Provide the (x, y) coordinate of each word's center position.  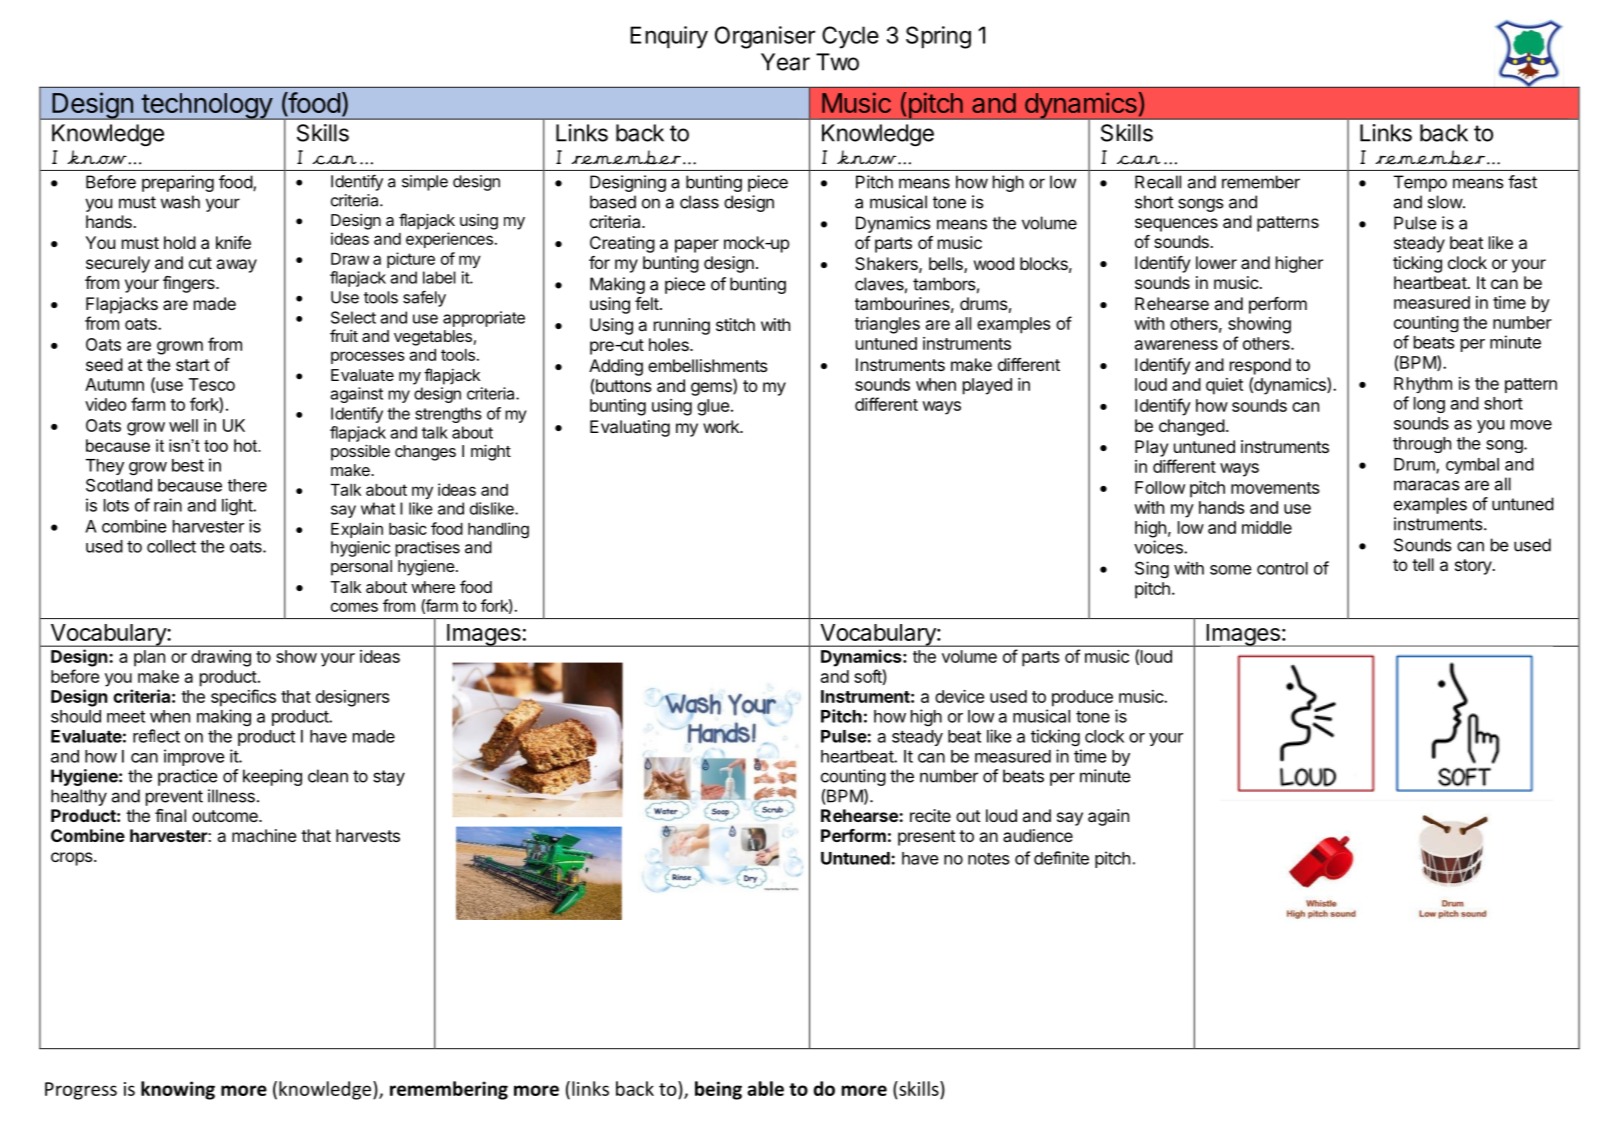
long (1429, 405)
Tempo (1420, 183)
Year (785, 62)
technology (207, 106)
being (718, 1090)
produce (1082, 698)
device (959, 696)
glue (713, 407)
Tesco (212, 384)
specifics (243, 698)
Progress (81, 1091)
